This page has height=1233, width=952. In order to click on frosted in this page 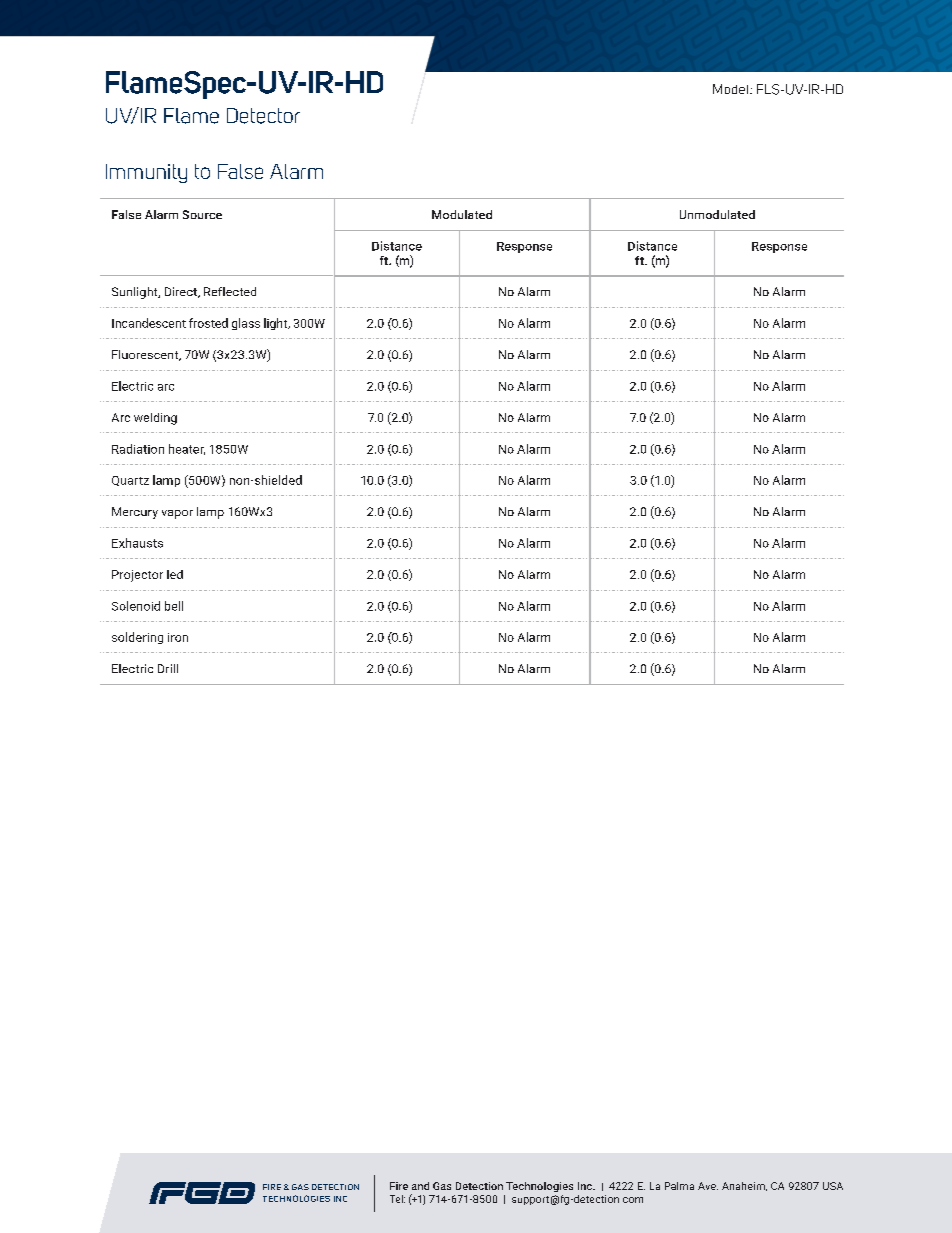, I will do `click(208, 323)`.
